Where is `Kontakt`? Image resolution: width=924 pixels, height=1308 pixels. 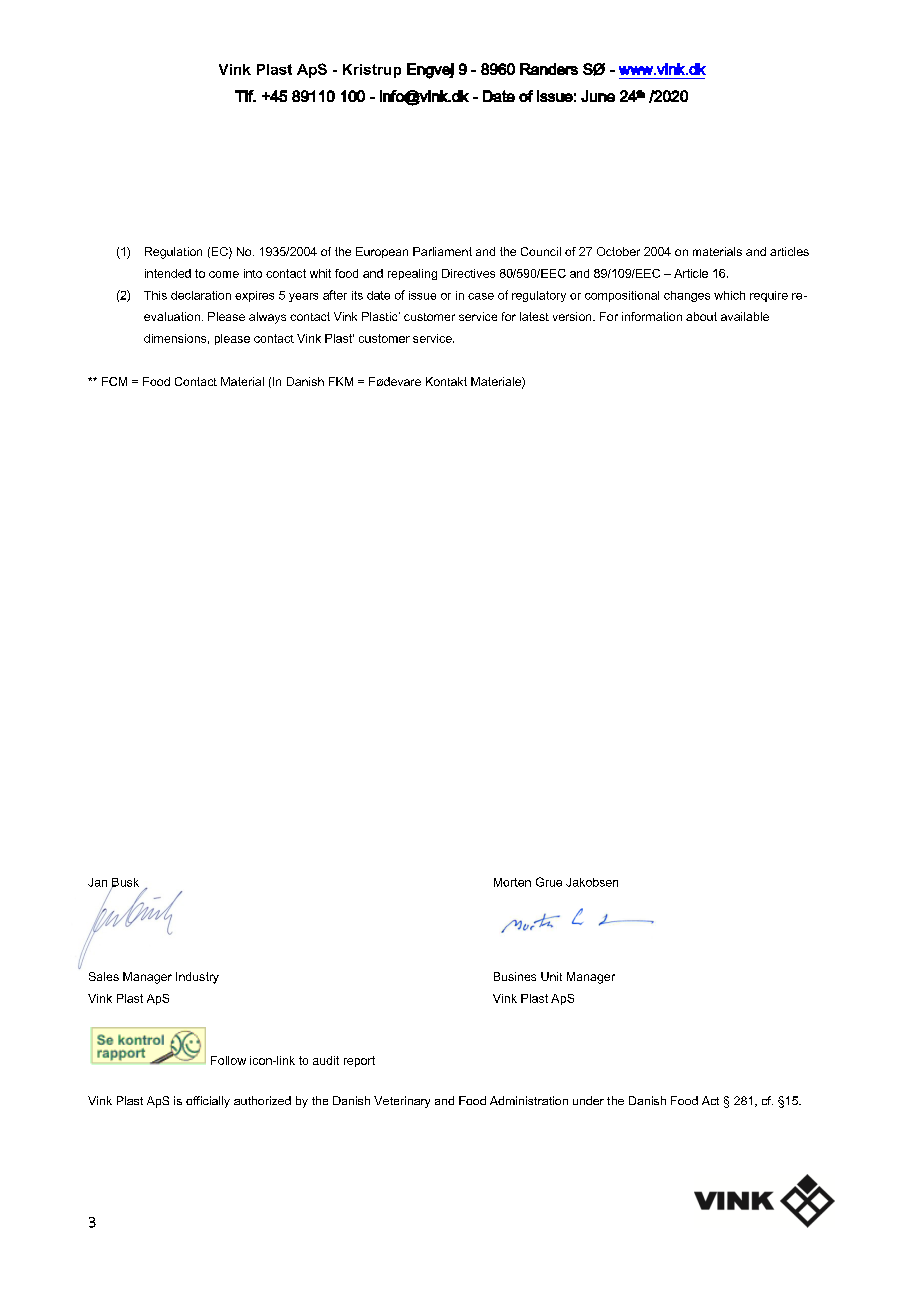 Kontakt is located at coordinates (446, 381).
